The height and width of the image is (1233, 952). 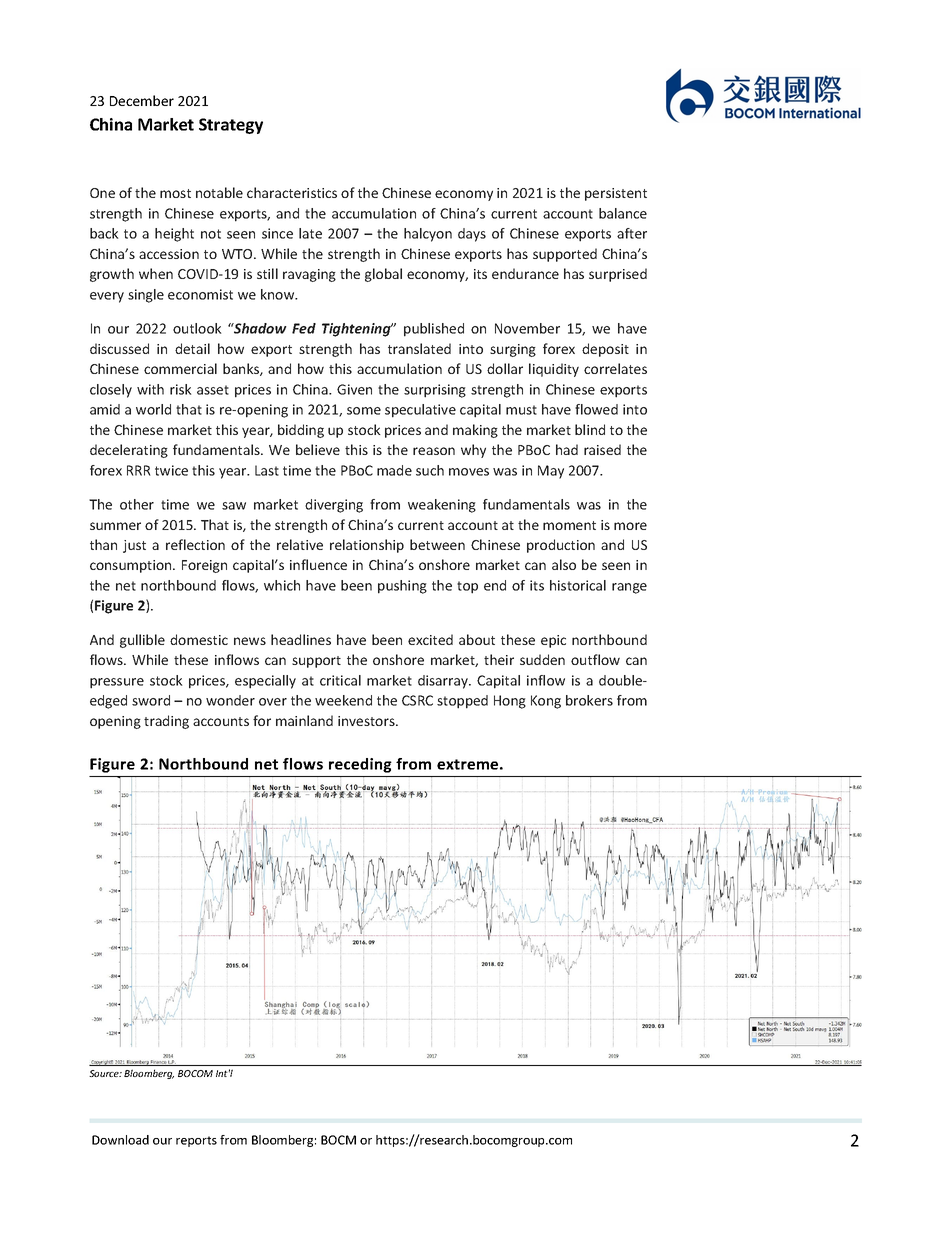 What do you see at coordinates (196, 1141) in the image?
I see `reports` at bounding box center [196, 1141].
